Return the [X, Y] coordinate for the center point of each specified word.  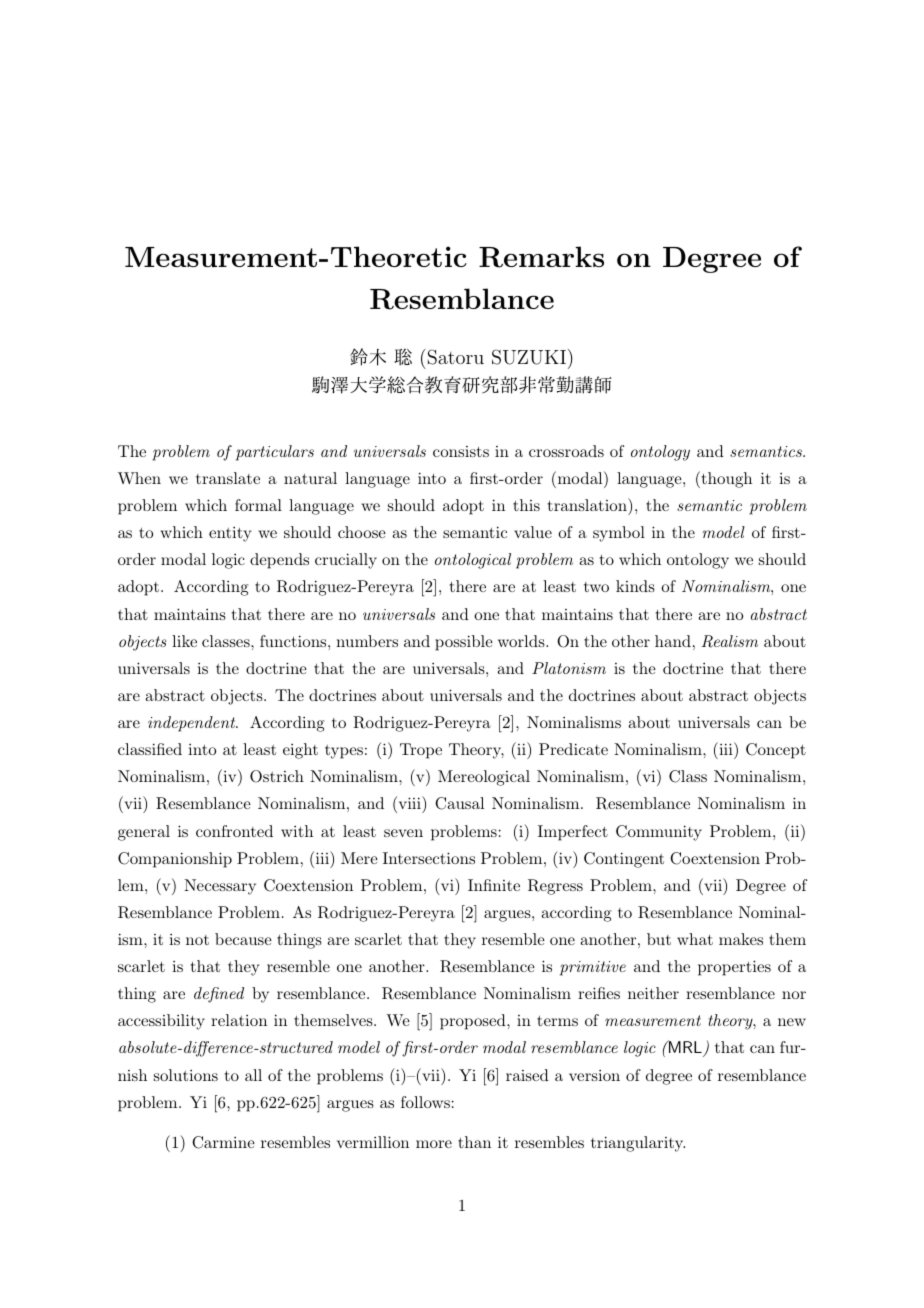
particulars [275, 453]
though [725, 479]
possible [464, 643]
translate [228, 478]
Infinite [494, 885]
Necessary [220, 887]
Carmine [223, 1142]
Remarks [541, 257]
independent [193, 724]
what [695, 939]
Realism [730, 641]
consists [461, 451]
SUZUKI [529, 357]
